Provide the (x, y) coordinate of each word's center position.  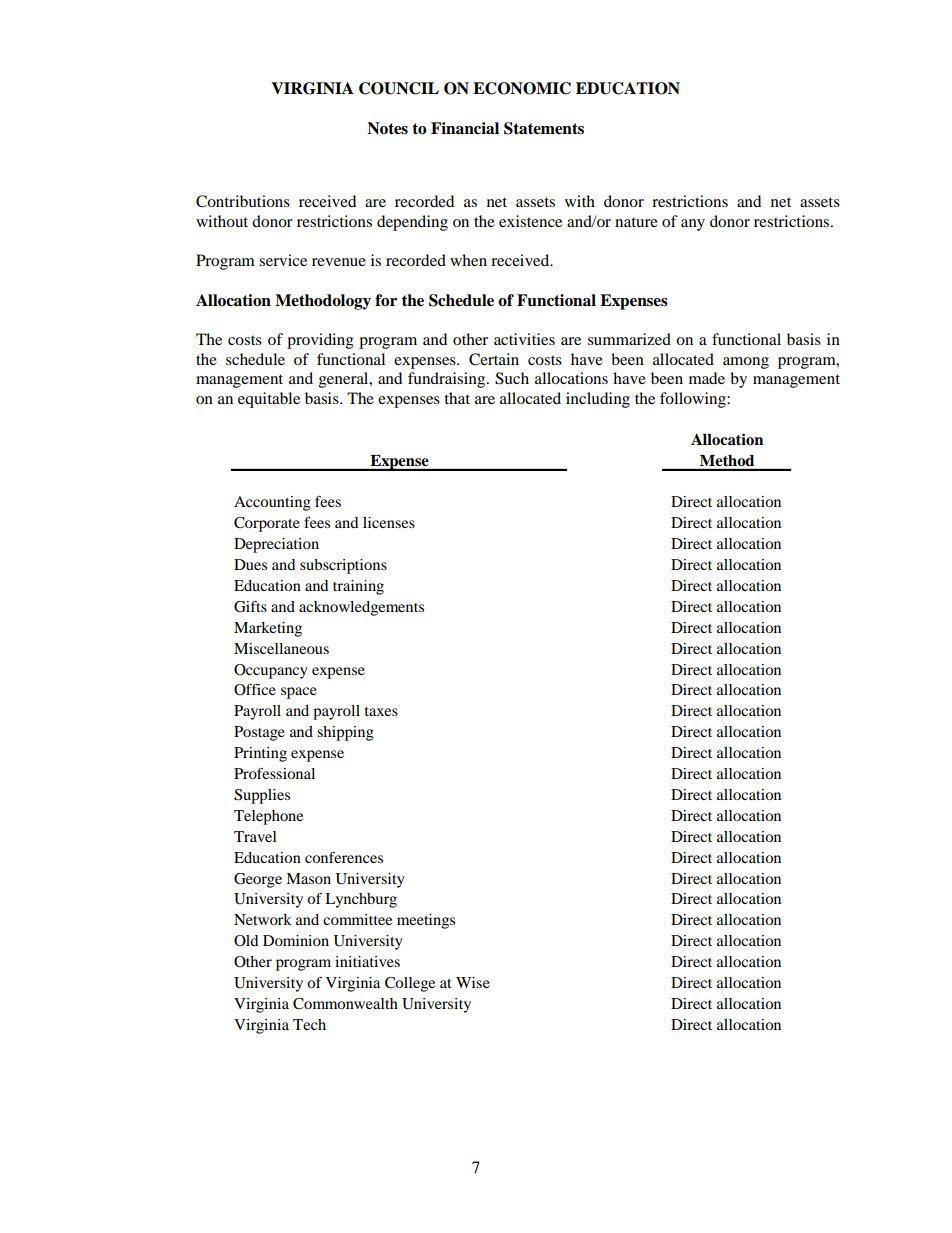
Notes (387, 128)
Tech (309, 1024)
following (694, 400)
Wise (473, 982)
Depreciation (276, 545)
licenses (389, 522)
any (693, 225)
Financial (465, 128)
